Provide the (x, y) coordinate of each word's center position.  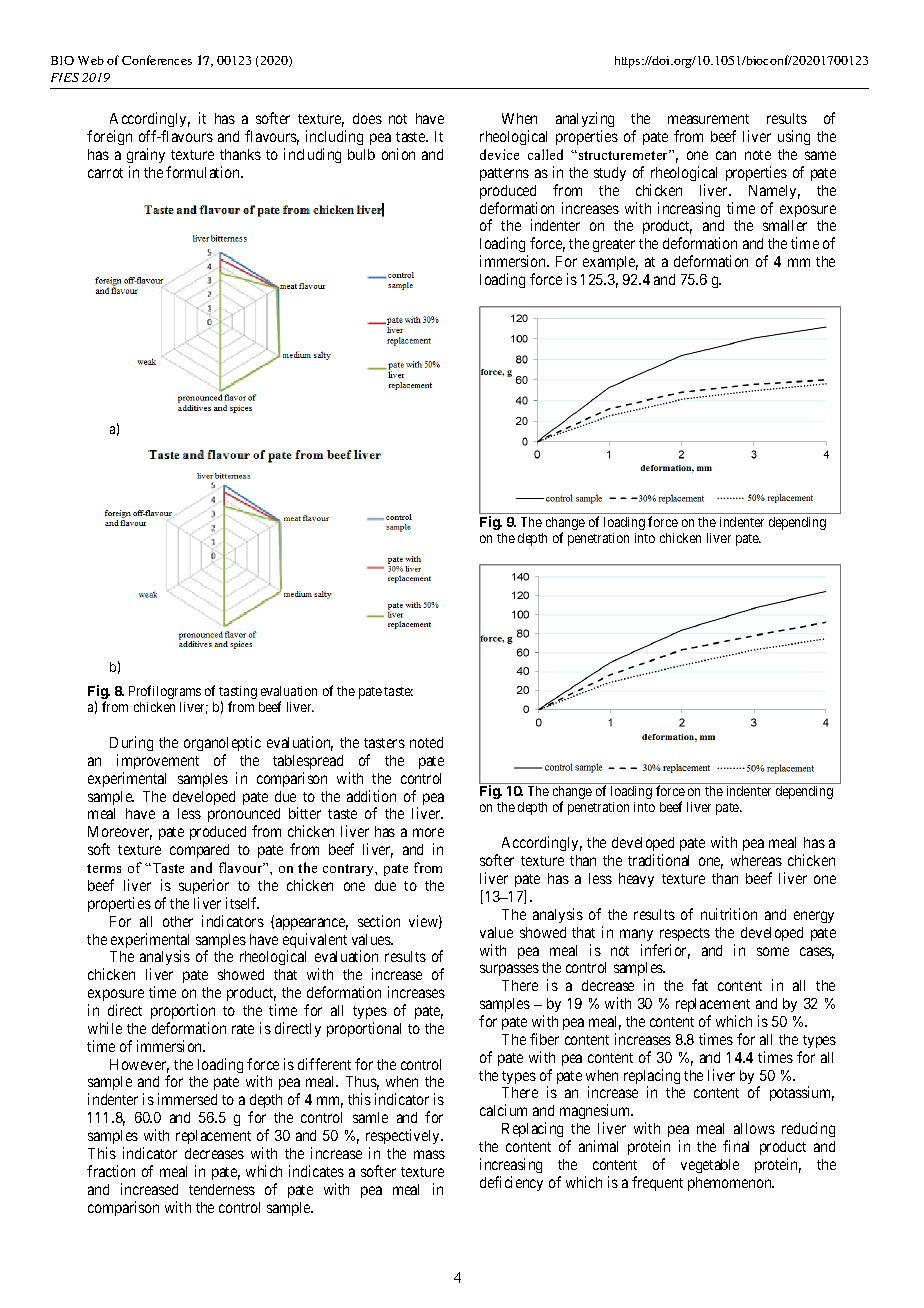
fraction (111, 1171)
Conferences (157, 60)
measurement (708, 119)
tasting (238, 694)
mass (429, 1154)
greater (614, 245)
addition (371, 796)
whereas (756, 860)
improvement (158, 761)
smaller (785, 225)
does (367, 118)
